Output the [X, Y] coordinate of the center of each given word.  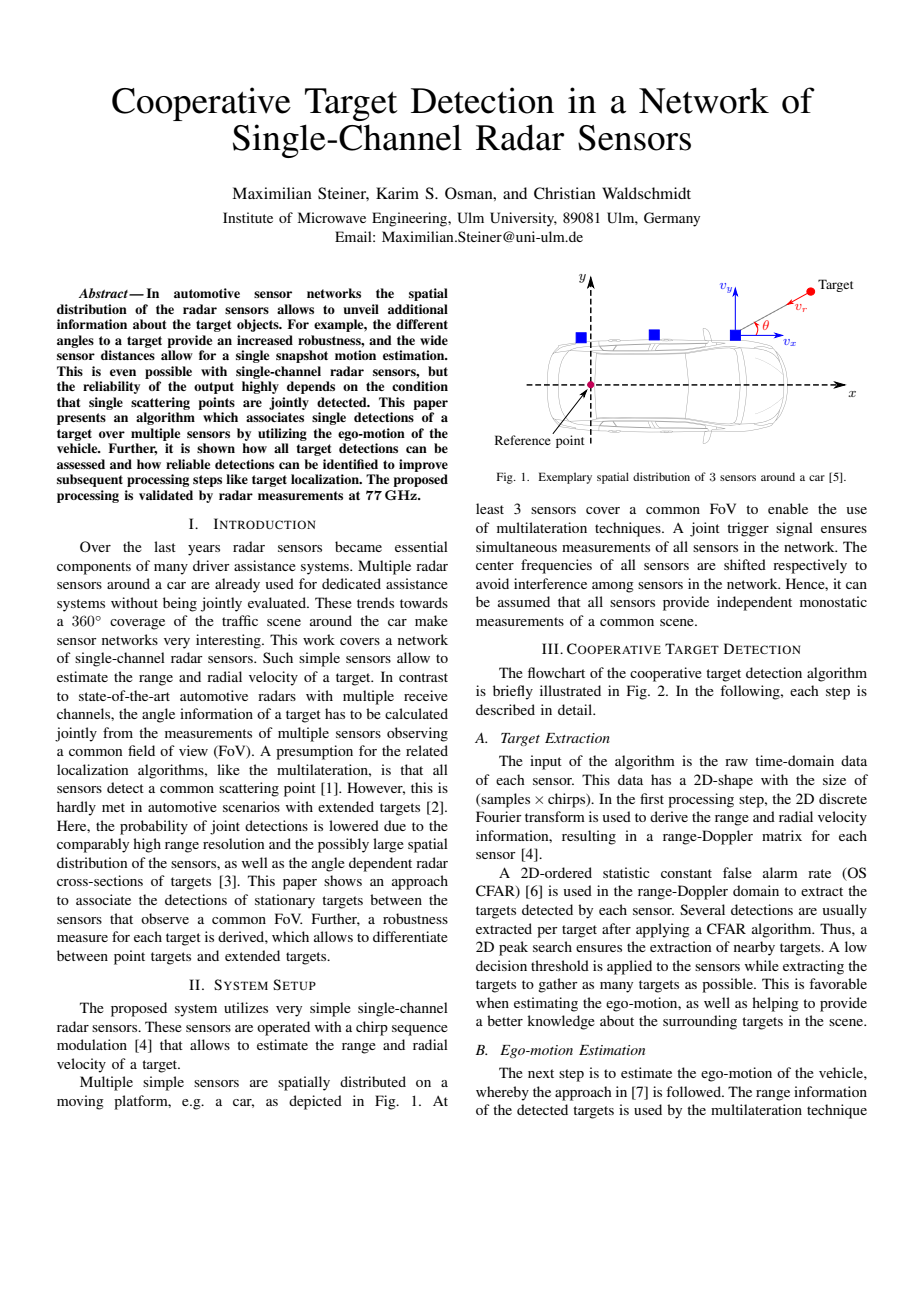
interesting [229, 641]
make [431, 620]
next [541, 1073]
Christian [565, 193]
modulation [92, 1044]
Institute [248, 217]
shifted [745, 564]
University [523, 219]
